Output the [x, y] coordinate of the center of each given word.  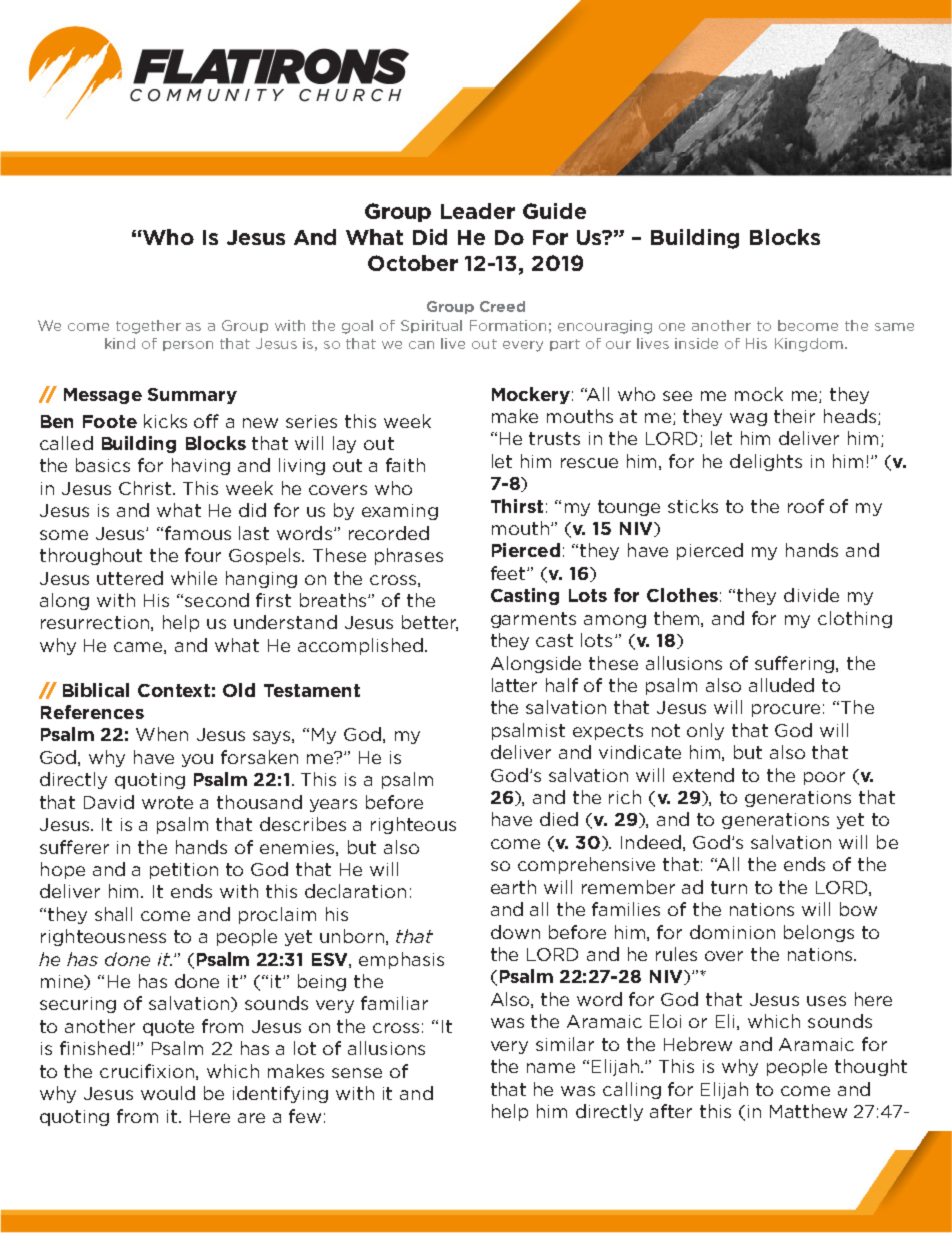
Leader [478, 211]
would [168, 1093]
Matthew [808, 1111]
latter [514, 685]
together [148, 327]
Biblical [96, 690]
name [551, 1068]
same [894, 327]
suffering [796, 664]
